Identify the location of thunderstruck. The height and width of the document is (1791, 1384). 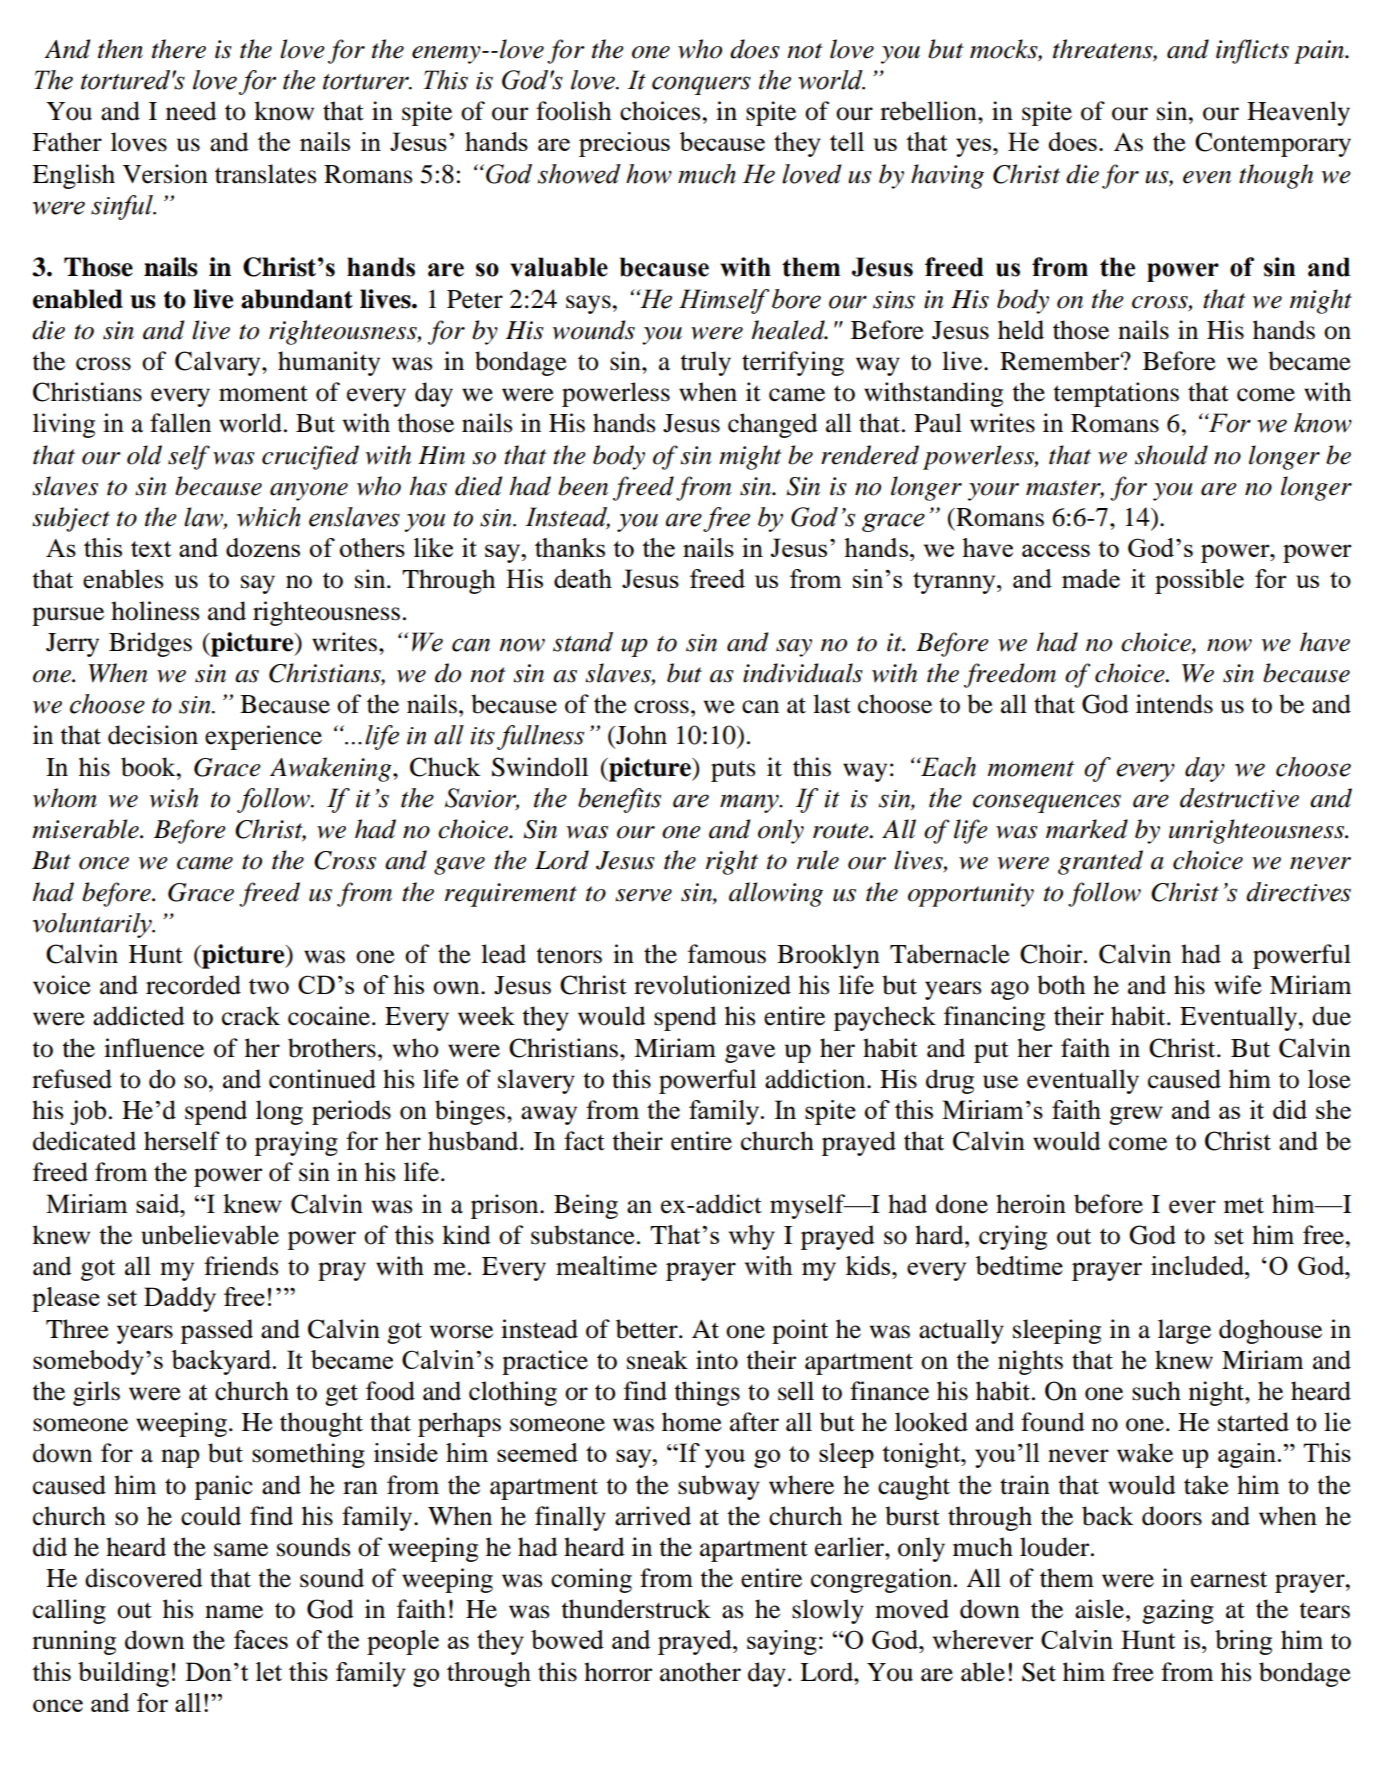
(636, 1609).
